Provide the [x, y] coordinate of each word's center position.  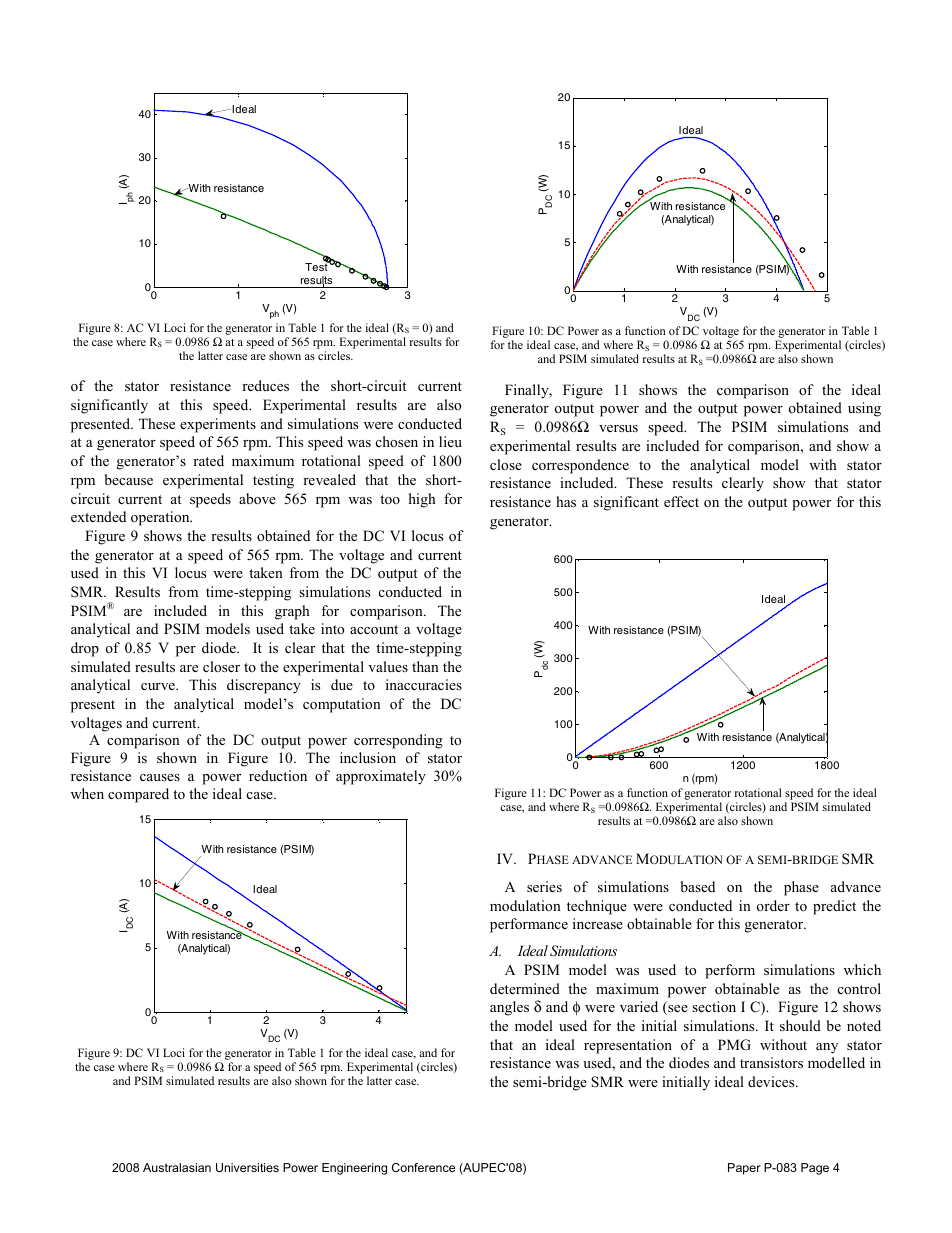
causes [160, 777]
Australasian [177, 1167]
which [862, 969]
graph [292, 612]
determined [525, 988]
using [864, 409]
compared [138, 795]
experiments [218, 425]
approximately [381, 777]
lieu [450, 441]
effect [681, 501]
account [374, 629]
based [697, 886]
